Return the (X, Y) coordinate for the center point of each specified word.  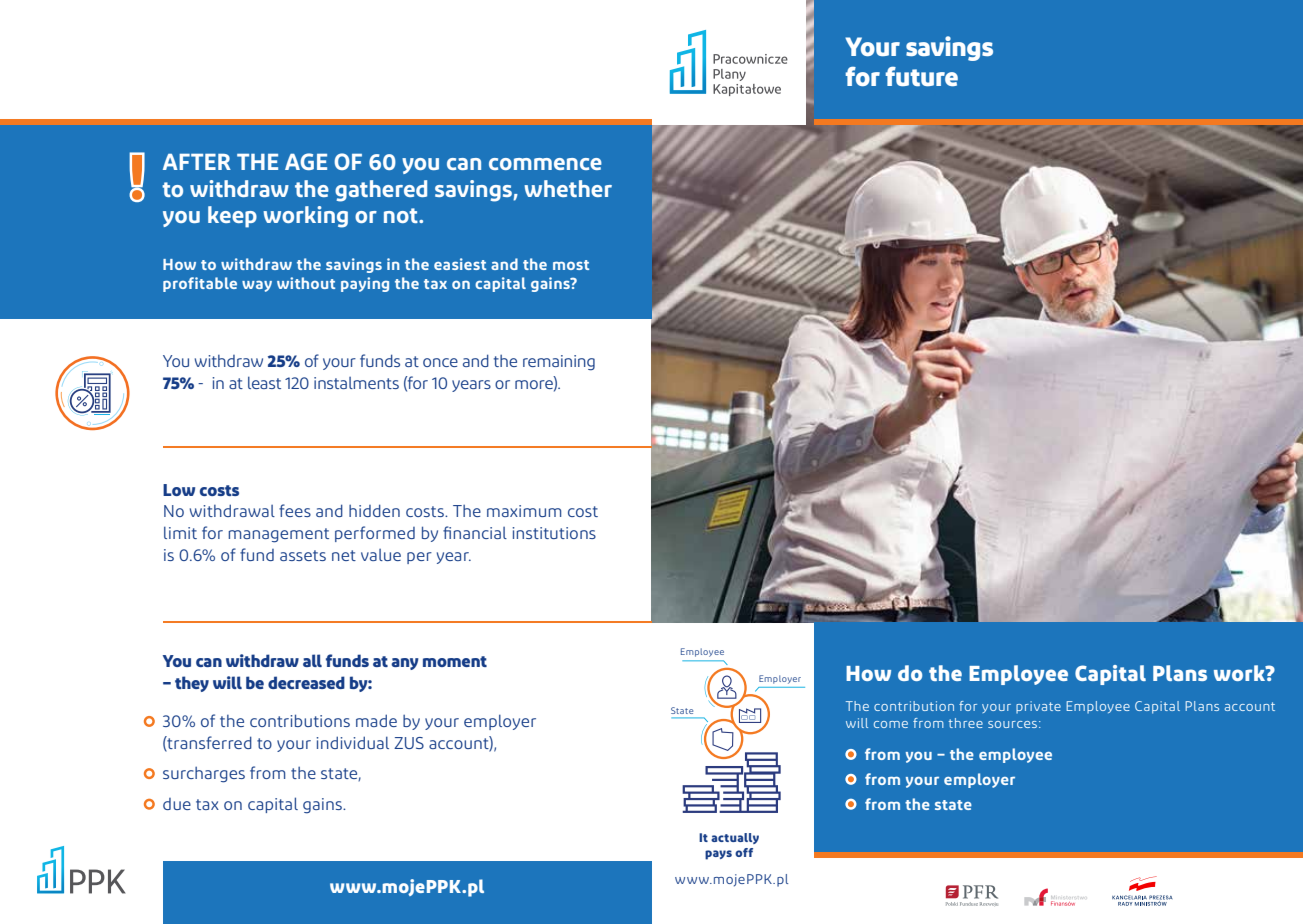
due (177, 804)
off (744, 852)
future (922, 76)
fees (295, 510)
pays (718, 855)
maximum (524, 511)
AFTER (197, 162)
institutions (554, 533)
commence (545, 164)
